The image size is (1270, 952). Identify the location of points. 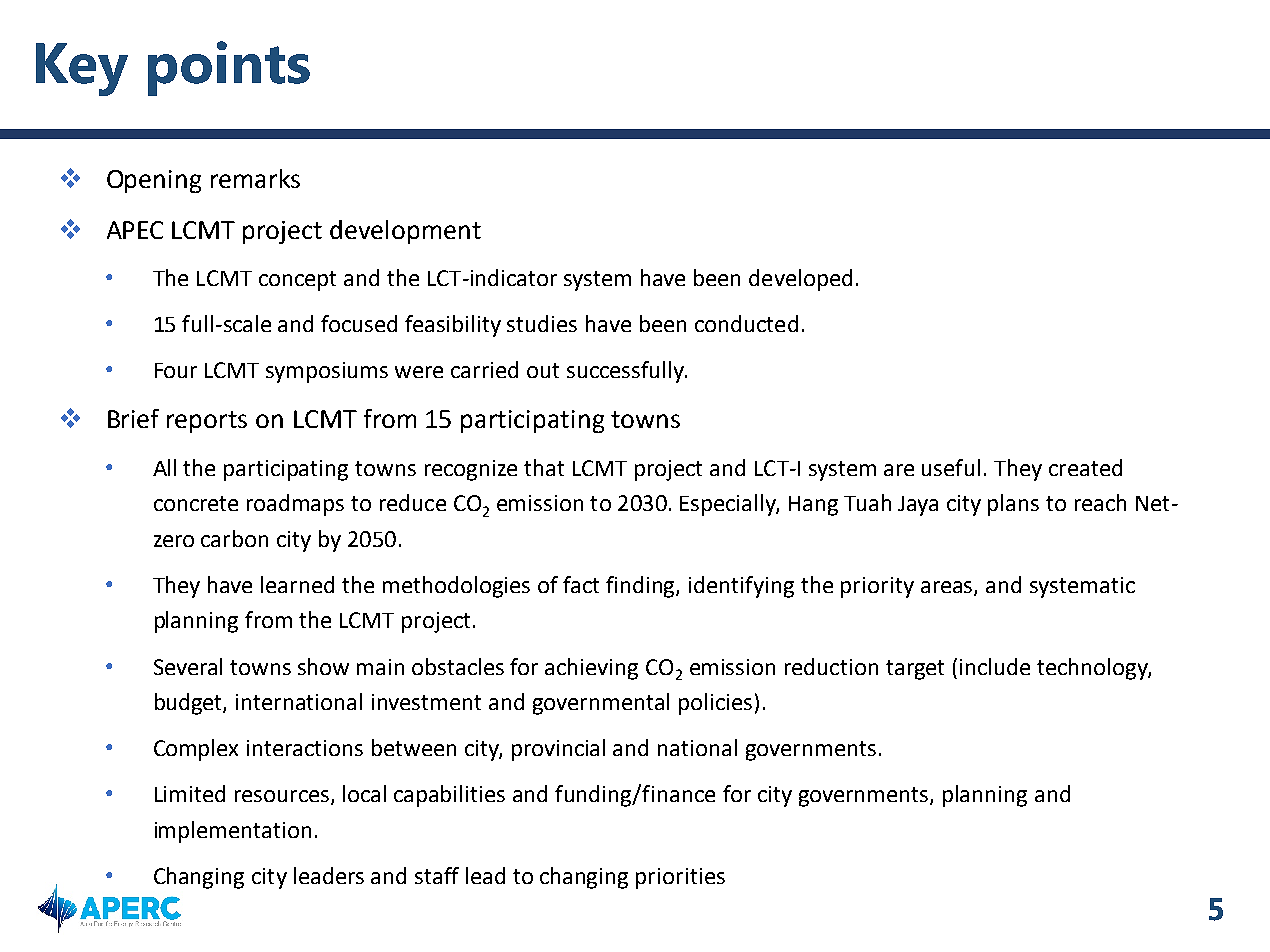
(229, 68).
